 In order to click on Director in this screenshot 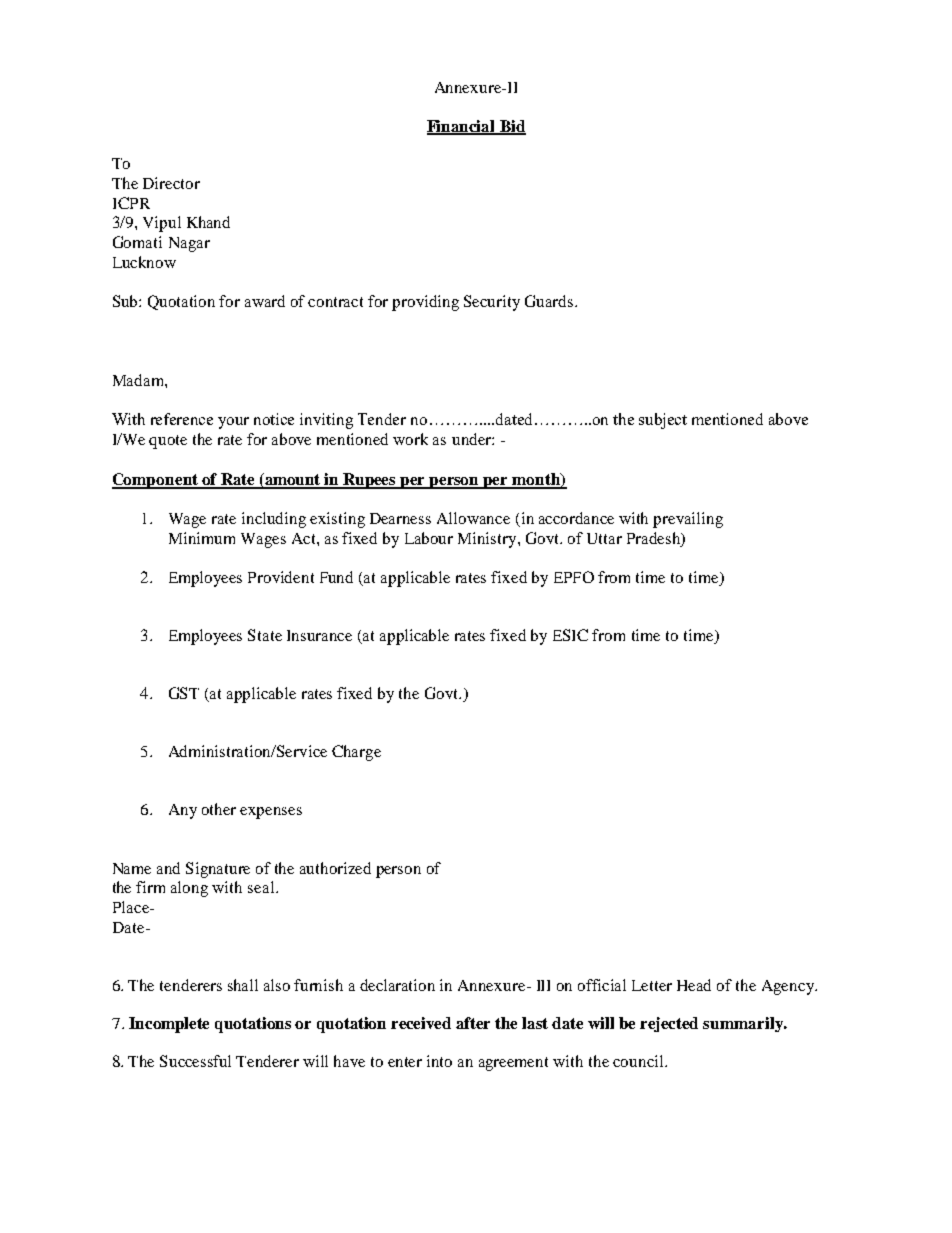, I will do `click(171, 183)`.
